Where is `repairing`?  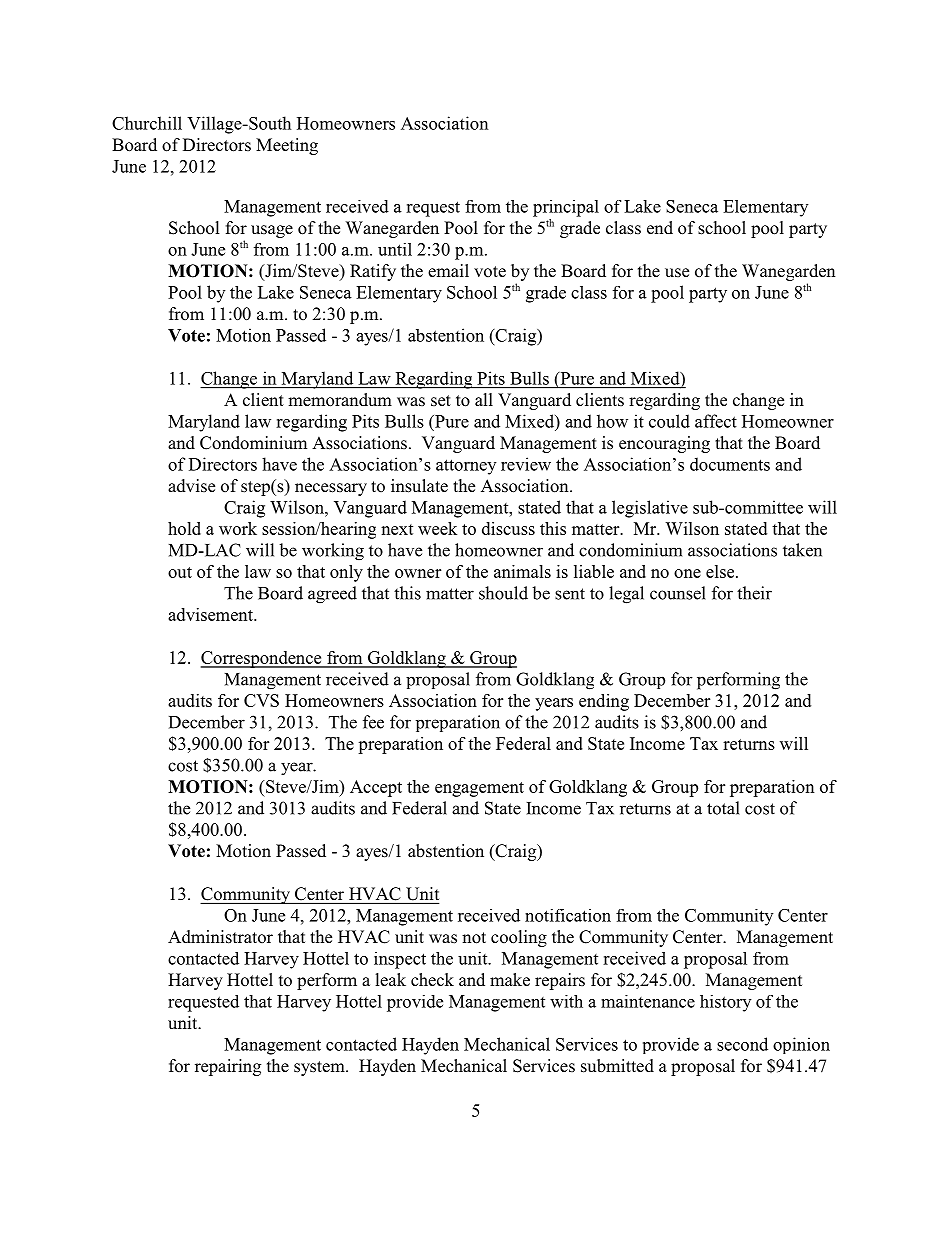 repairing is located at coordinates (228, 1067).
